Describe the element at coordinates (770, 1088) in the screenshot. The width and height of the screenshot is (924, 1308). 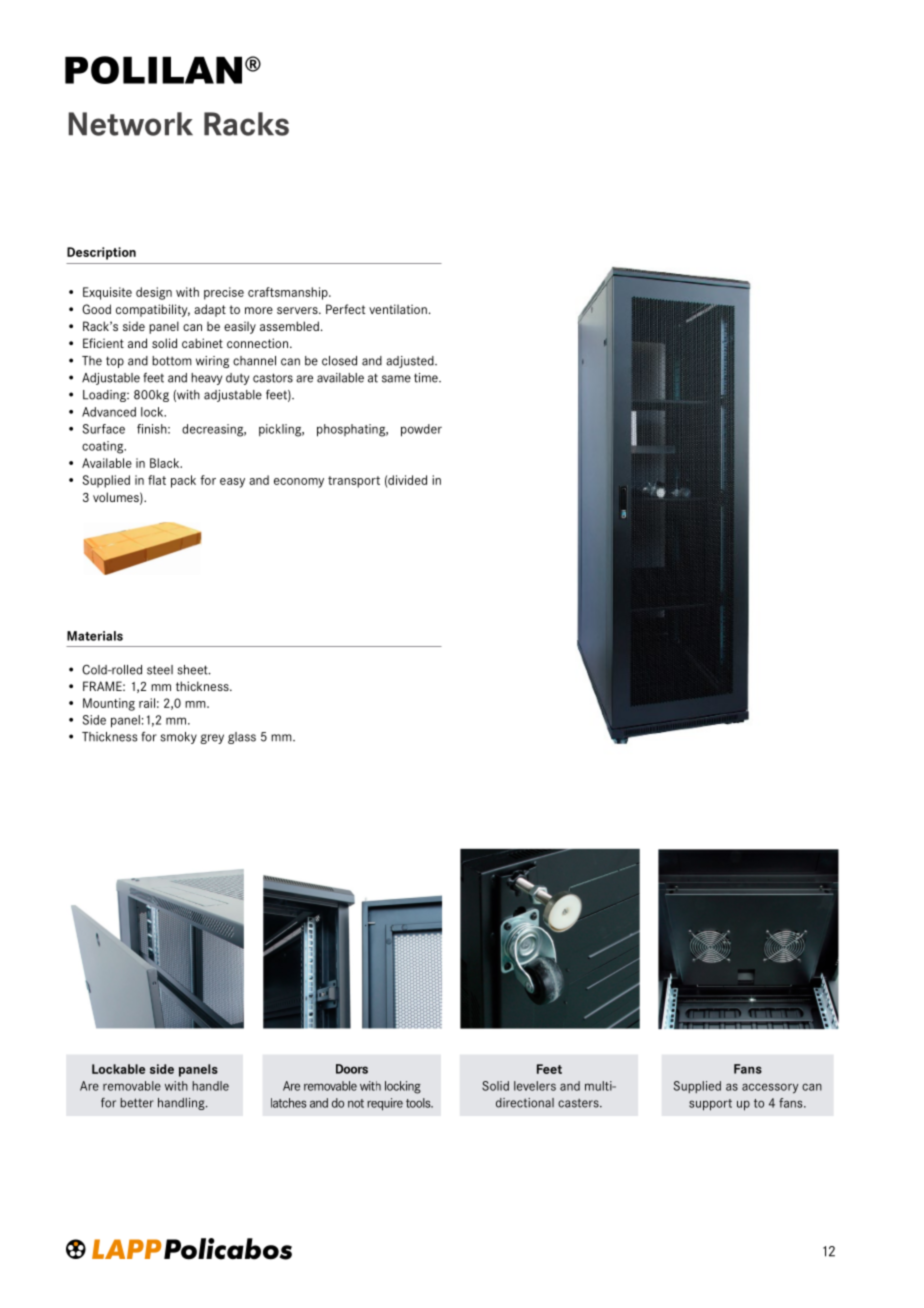
I see `accessory` at that location.
